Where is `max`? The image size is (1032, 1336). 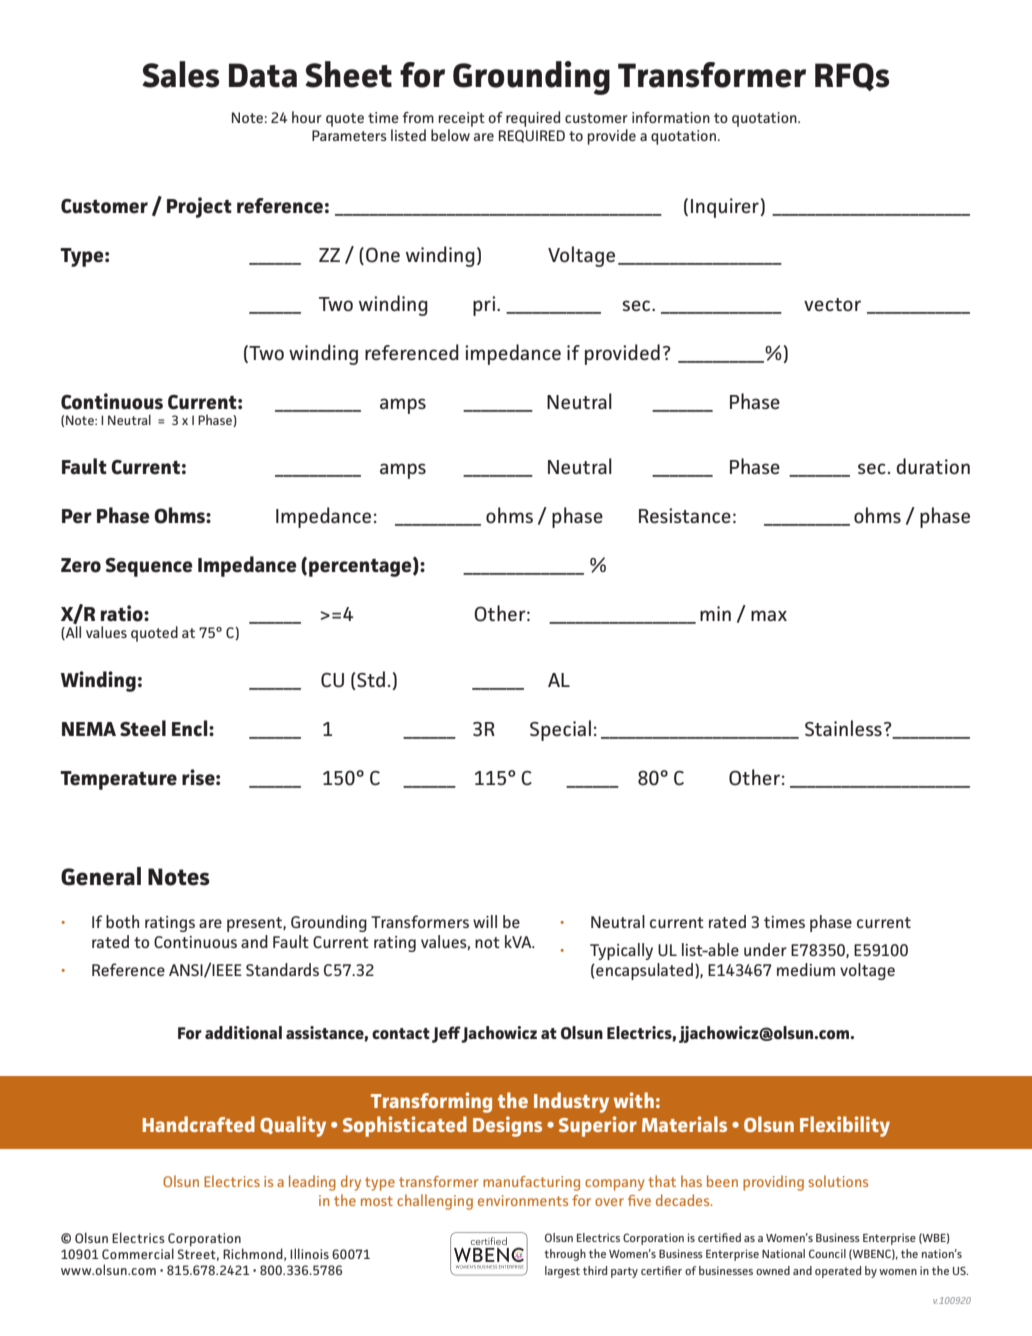
max is located at coordinates (769, 615).
